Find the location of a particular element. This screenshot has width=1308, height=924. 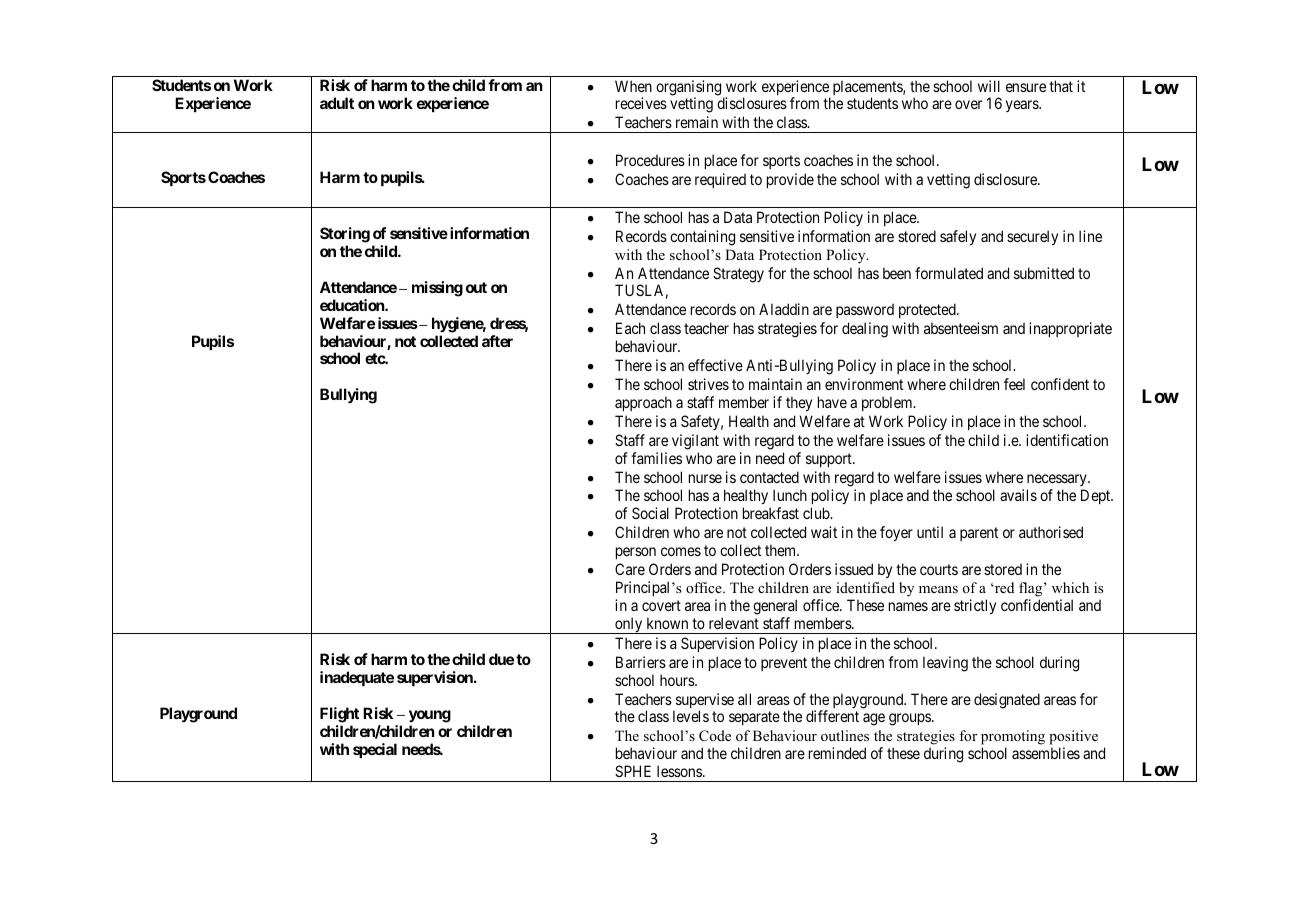

formulated is located at coordinates (949, 273).
